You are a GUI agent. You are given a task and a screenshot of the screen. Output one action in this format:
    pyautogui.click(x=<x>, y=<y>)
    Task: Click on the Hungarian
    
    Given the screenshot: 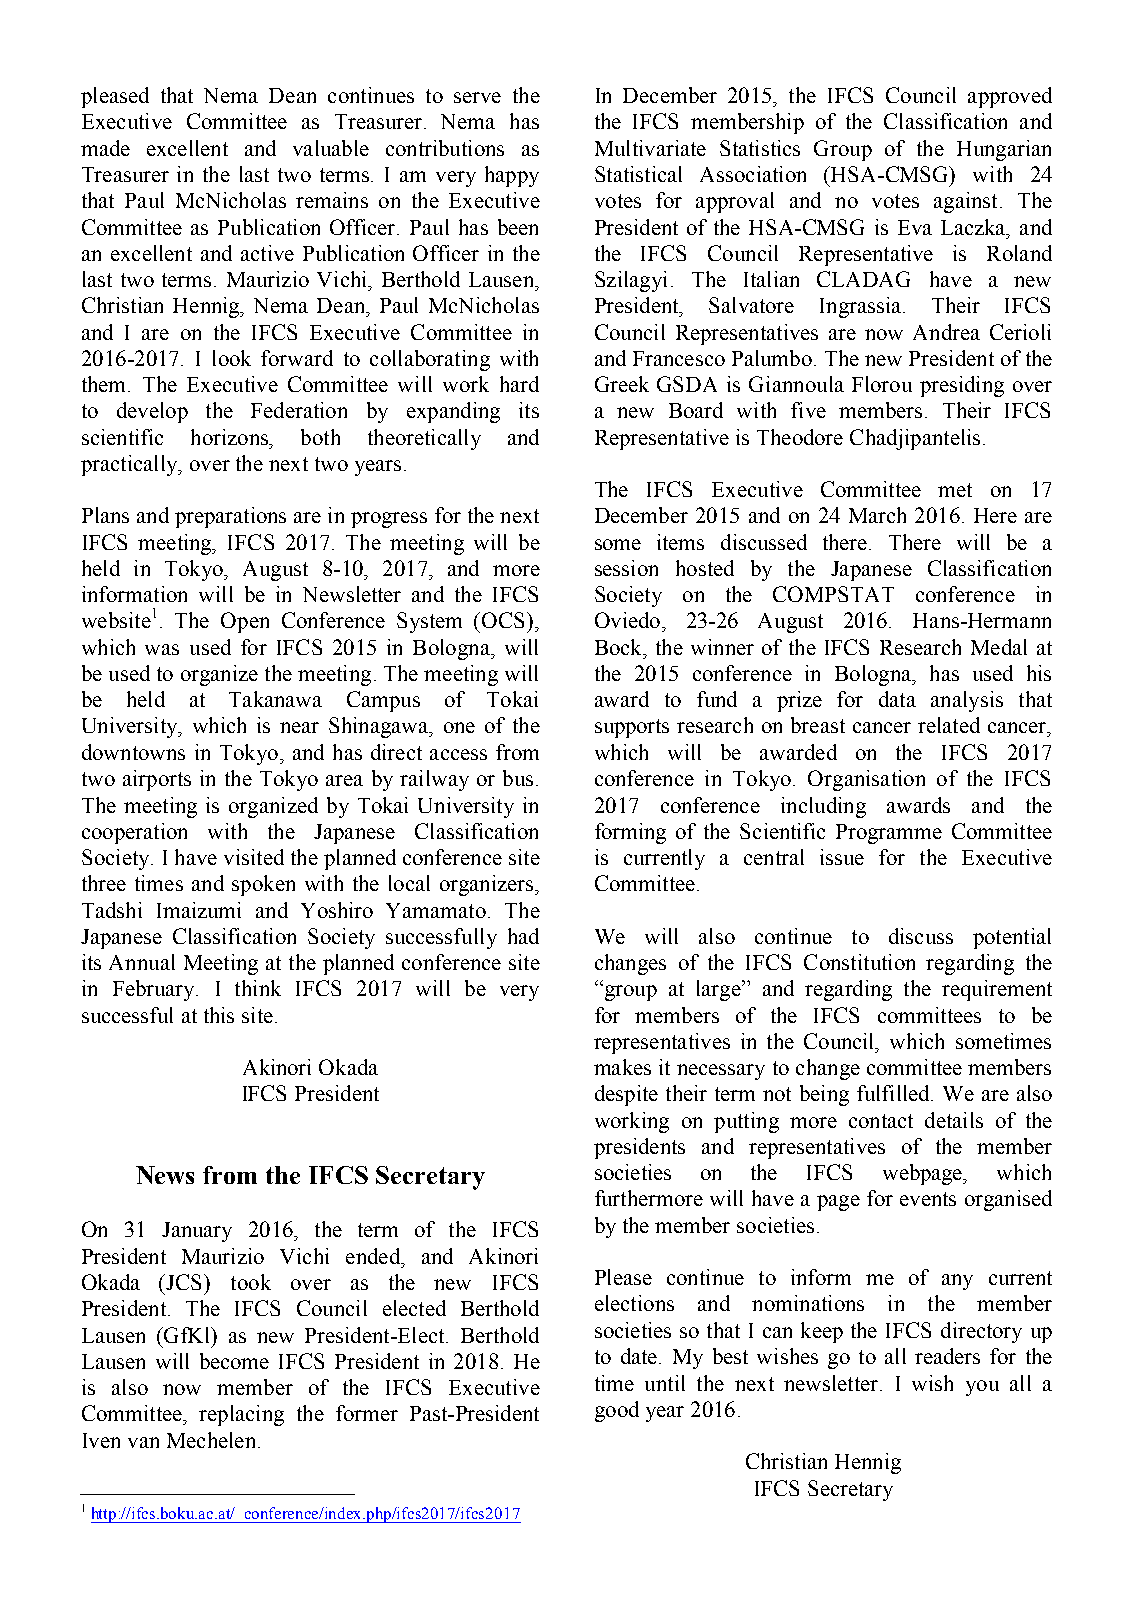 What is the action you would take?
    pyautogui.click(x=1004, y=150)
